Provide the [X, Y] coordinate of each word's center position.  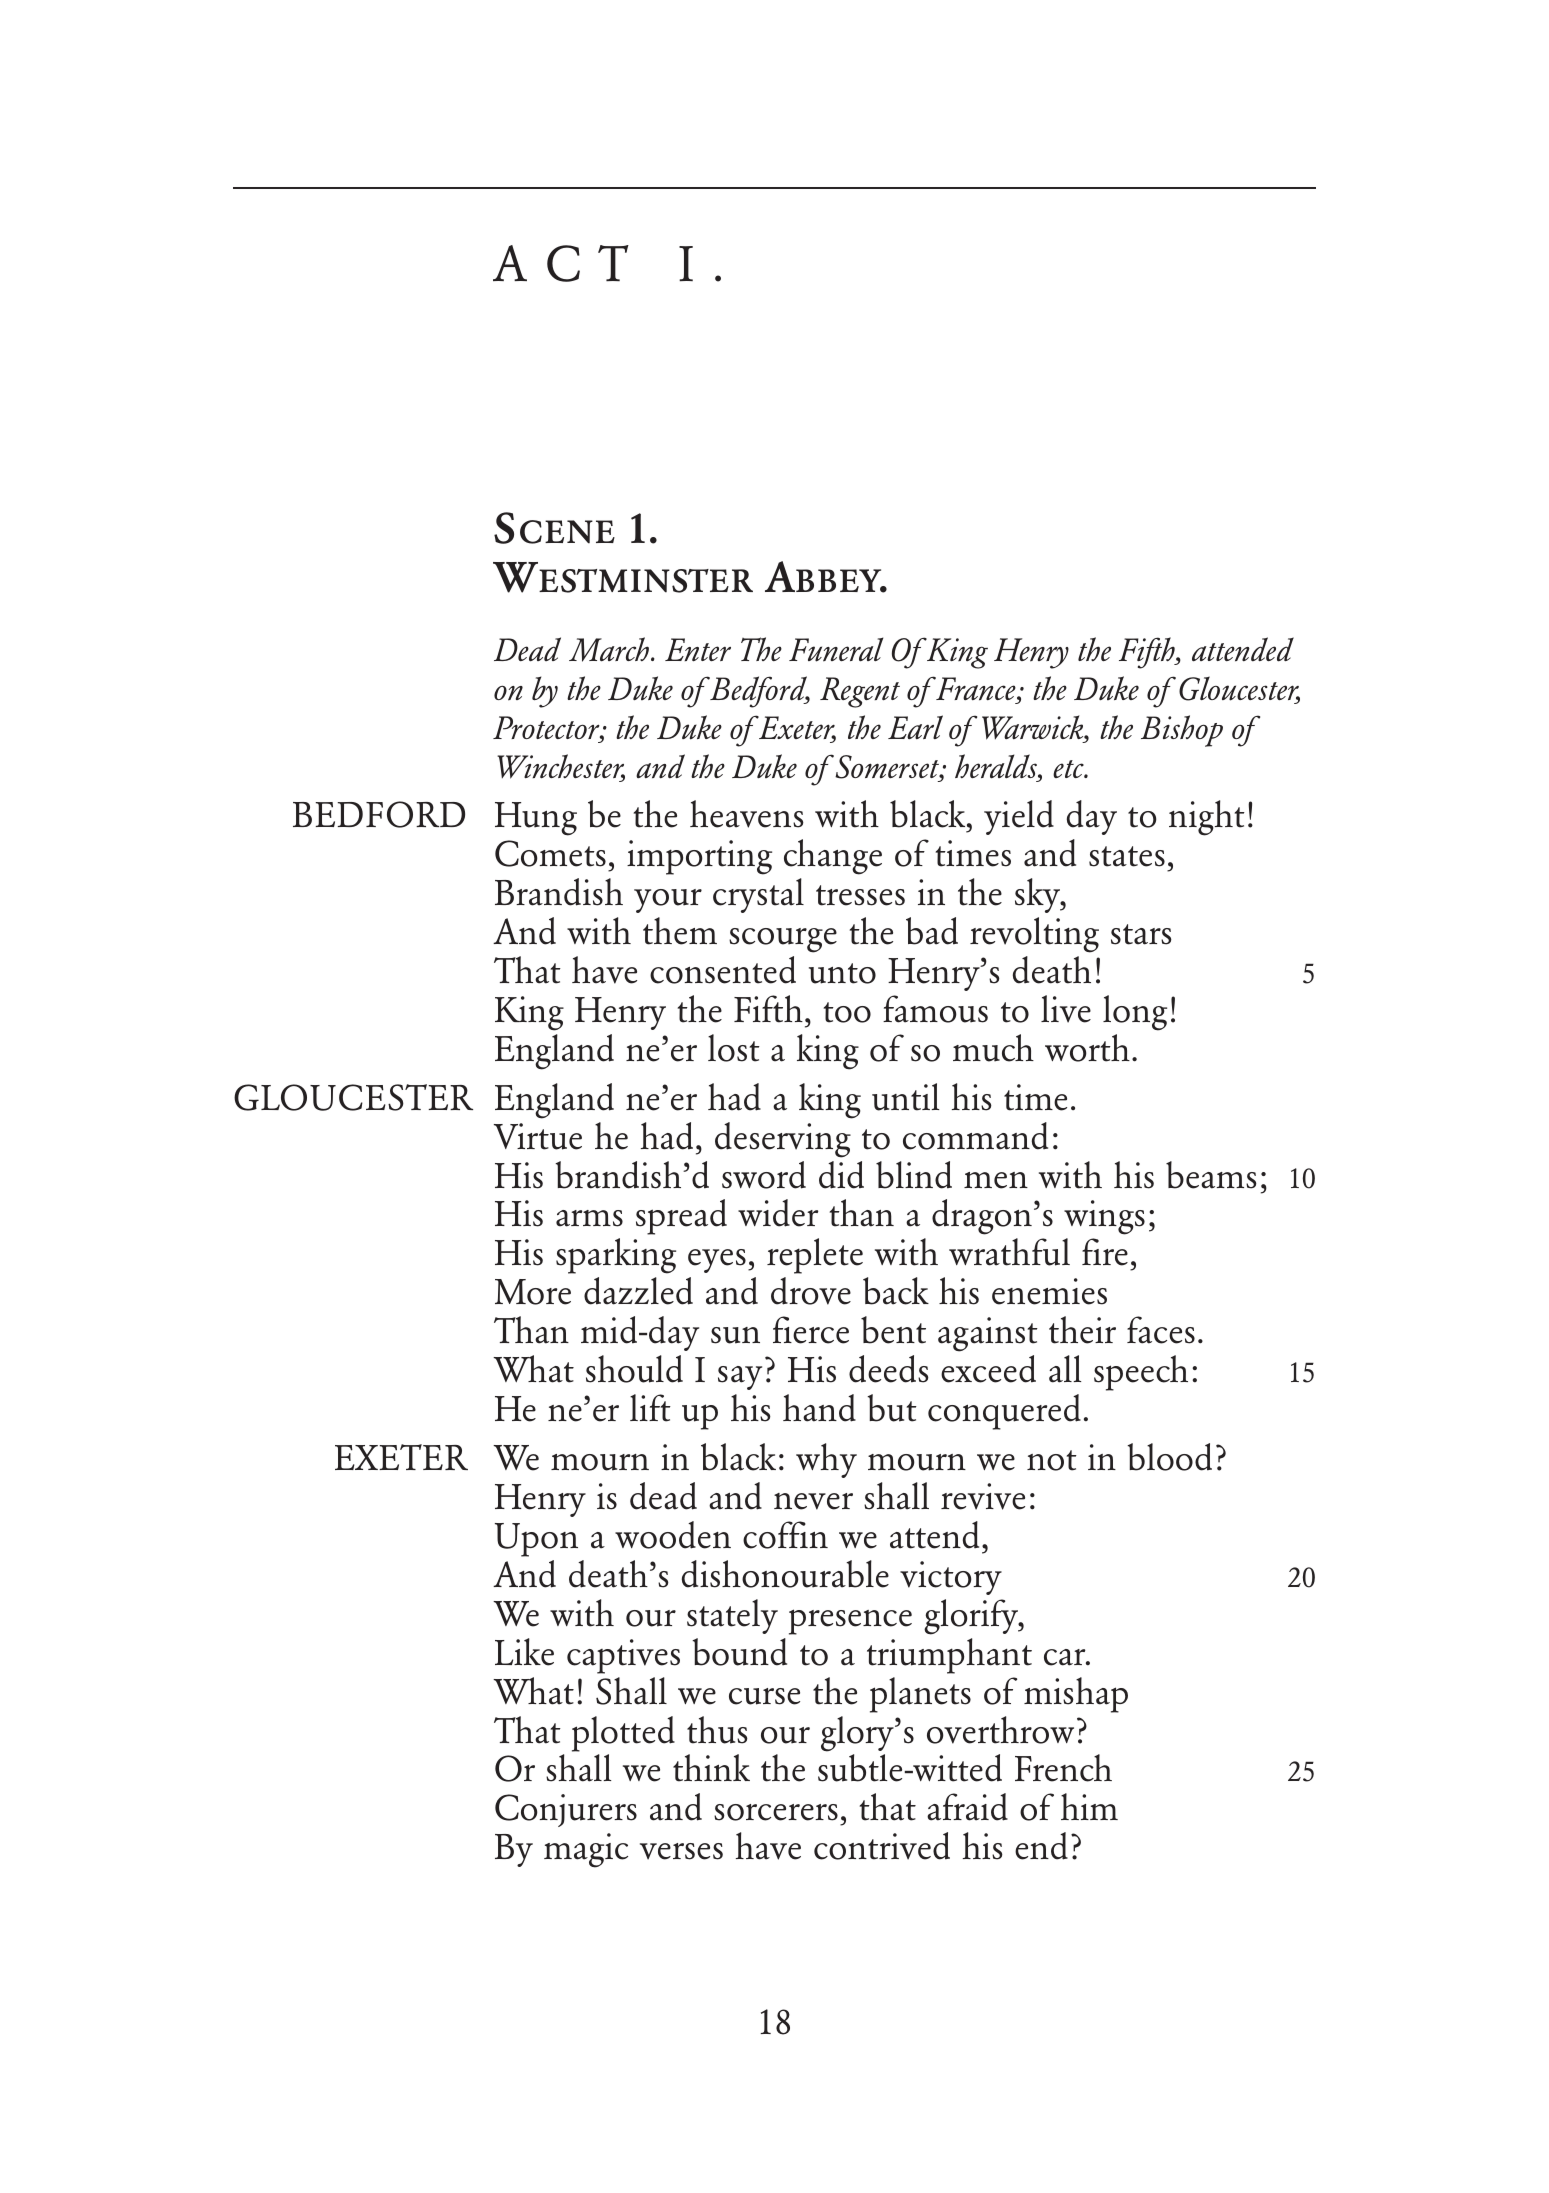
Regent [860, 692]
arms [589, 1218]
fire [1105, 1252]
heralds [997, 767]
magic [586, 1850]
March [609, 649]
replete [815, 1256]
